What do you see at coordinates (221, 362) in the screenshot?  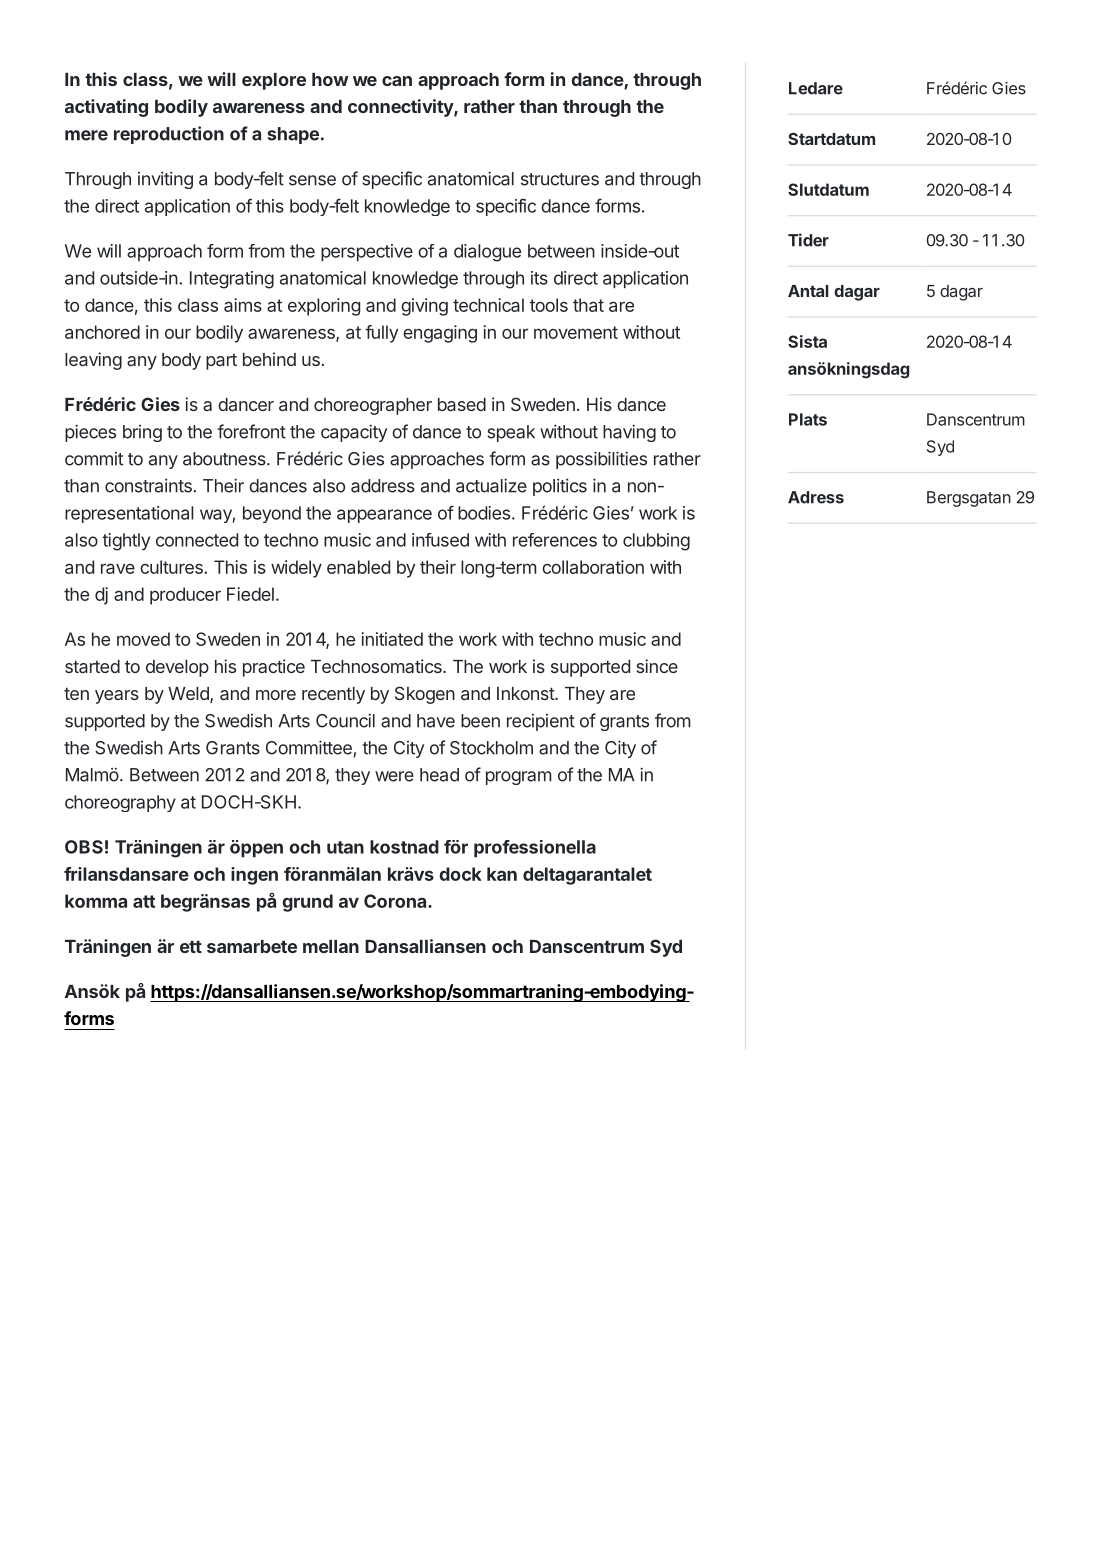 I see `part` at bounding box center [221, 362].
